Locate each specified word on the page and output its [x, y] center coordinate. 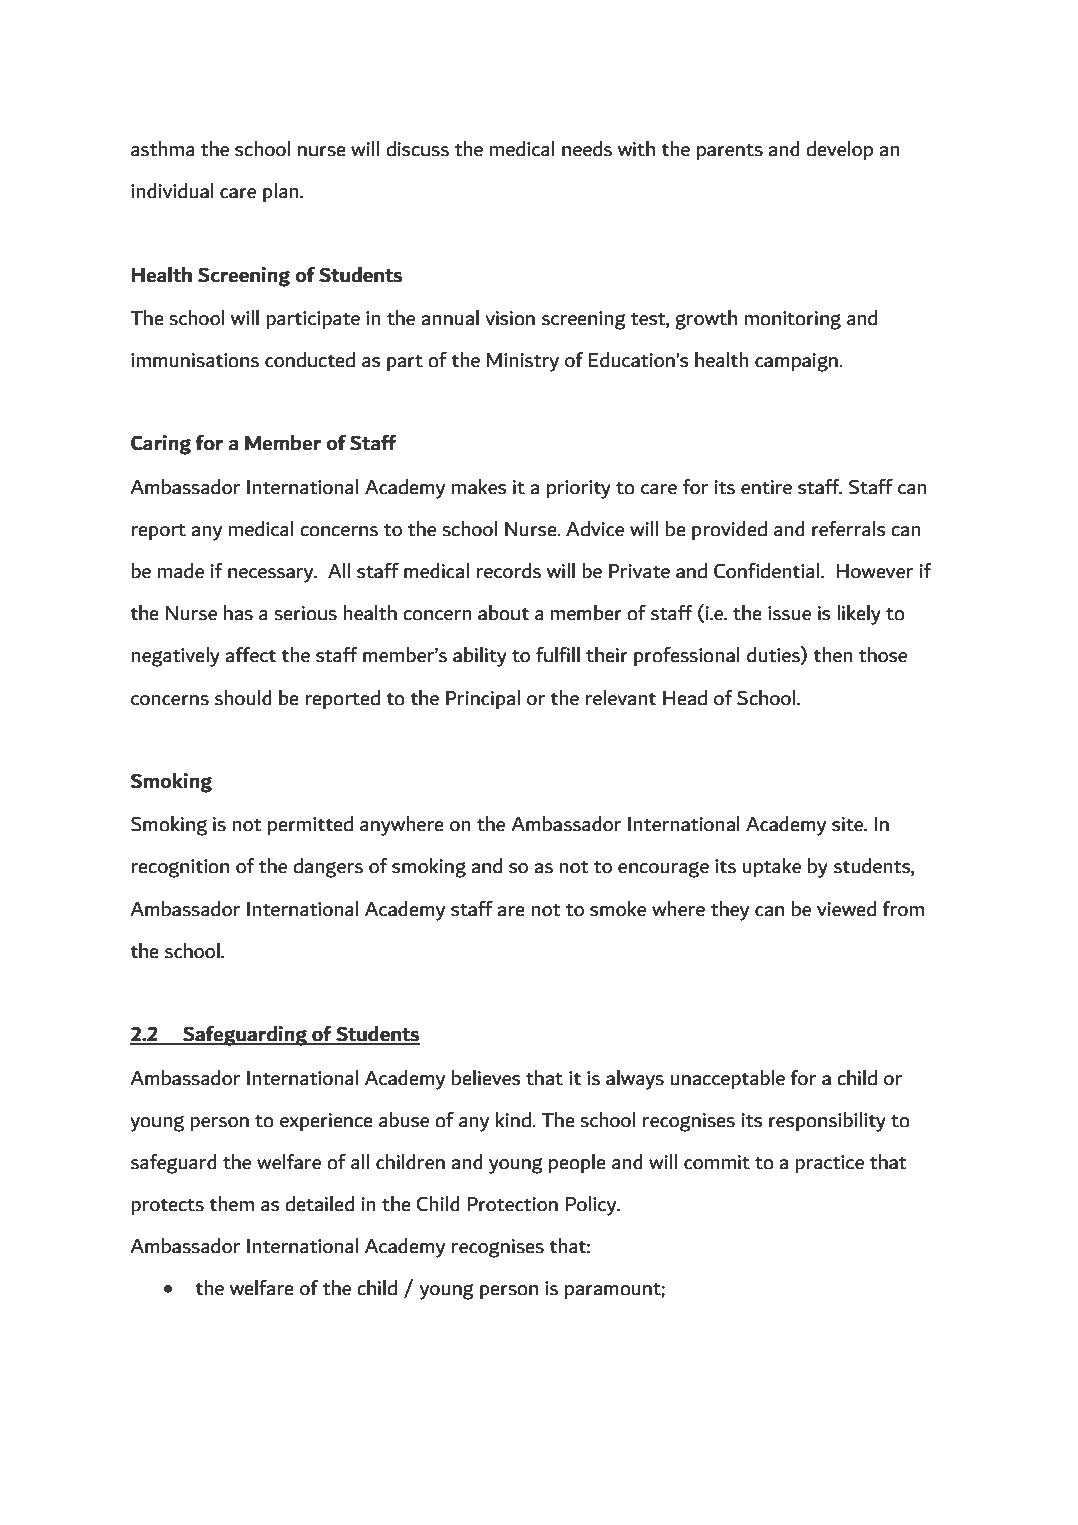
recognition [180, 868]
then [833, 655]
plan [282, 192]
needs [587, 148]
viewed [846, 908]
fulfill [558, 654]
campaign [797, 362]
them [231, 1204]
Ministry [523, 362]
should [243, 697]
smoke [618, 908]
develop [839, 150]
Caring [161, 445]
